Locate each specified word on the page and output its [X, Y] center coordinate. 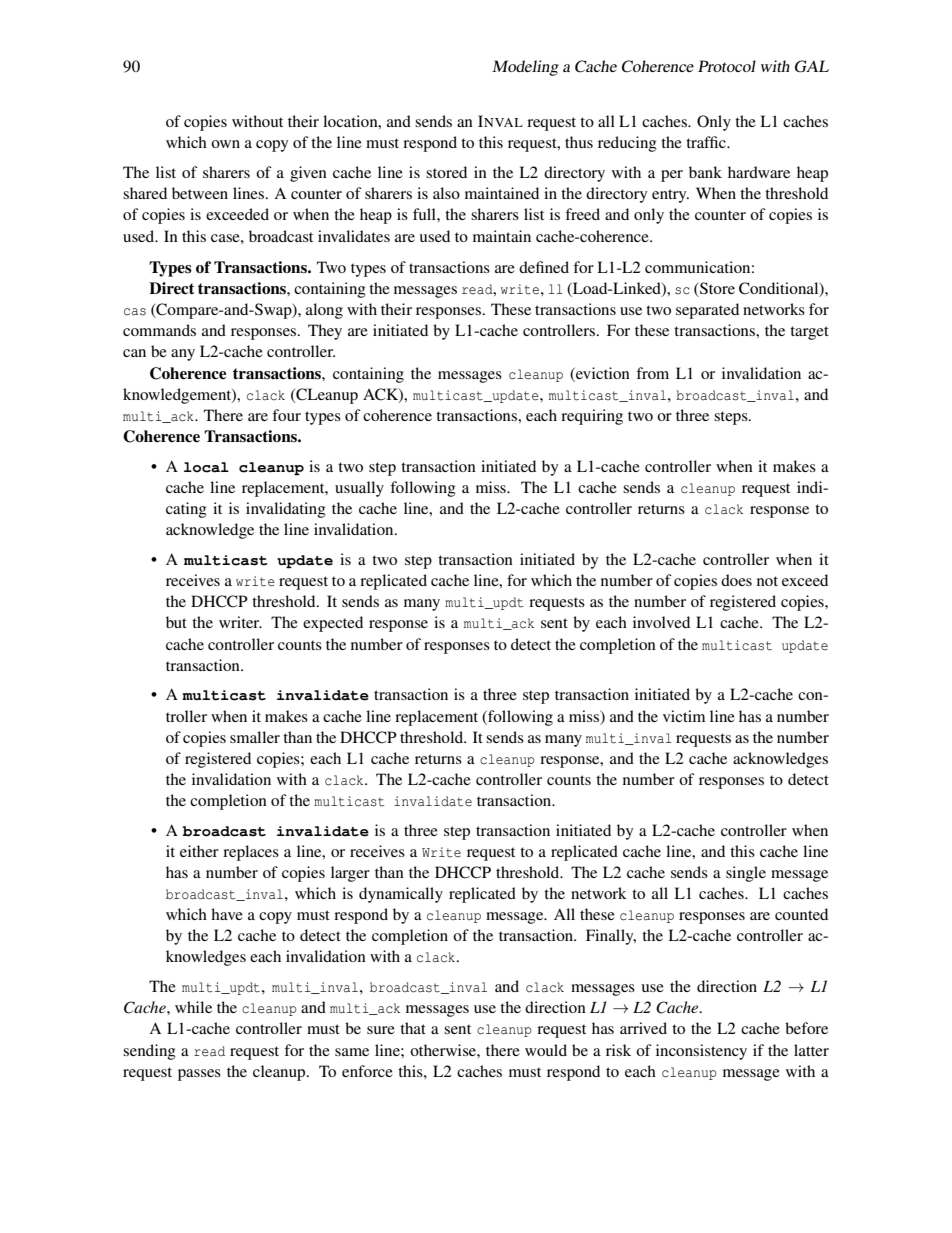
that [413, 1028]
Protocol [727, 66]
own [225, 144]
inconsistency [701, 1052]
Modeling [525, 68]
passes [199, 1075]
